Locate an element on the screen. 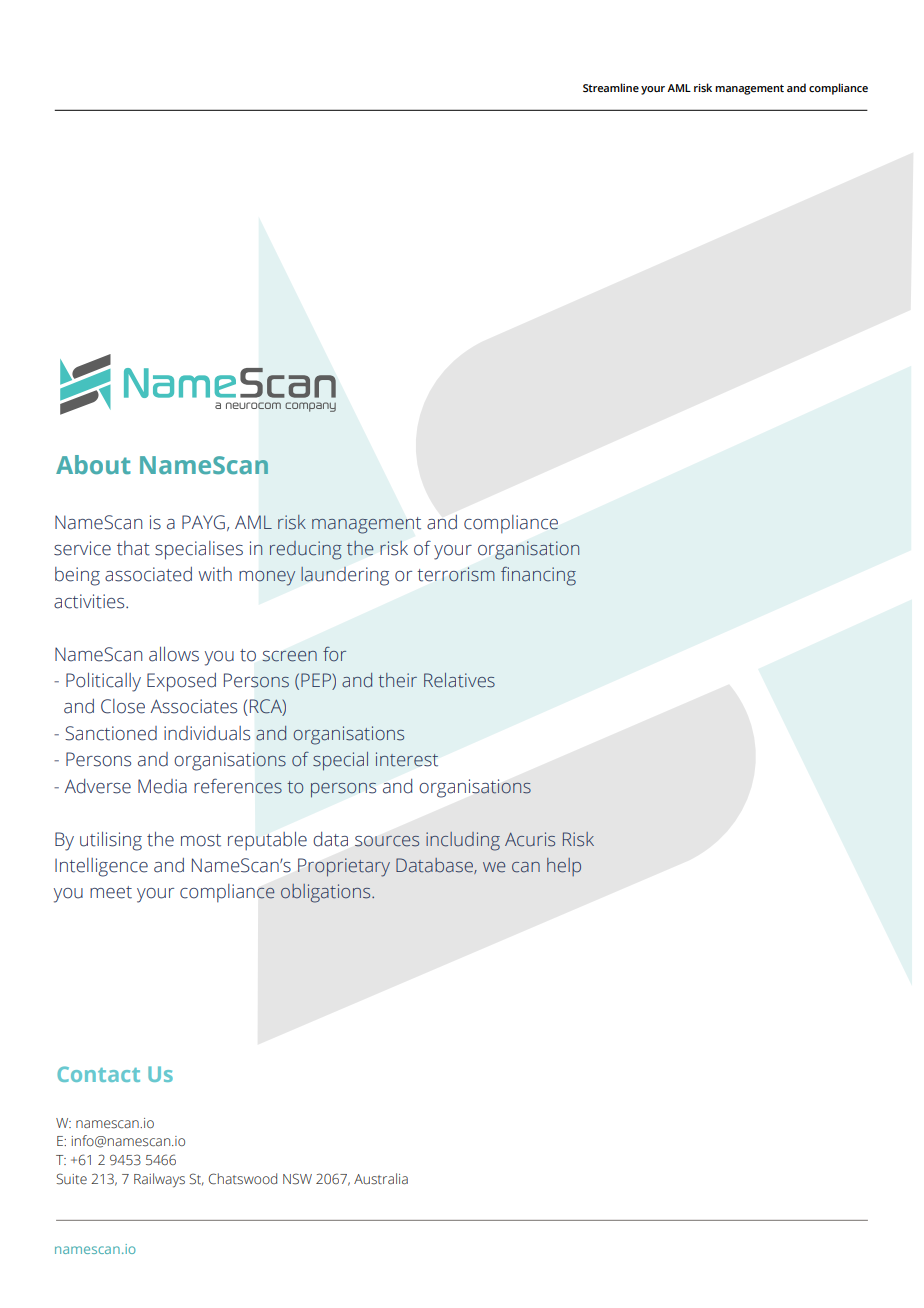  About is located at coordinates (93, 464).
